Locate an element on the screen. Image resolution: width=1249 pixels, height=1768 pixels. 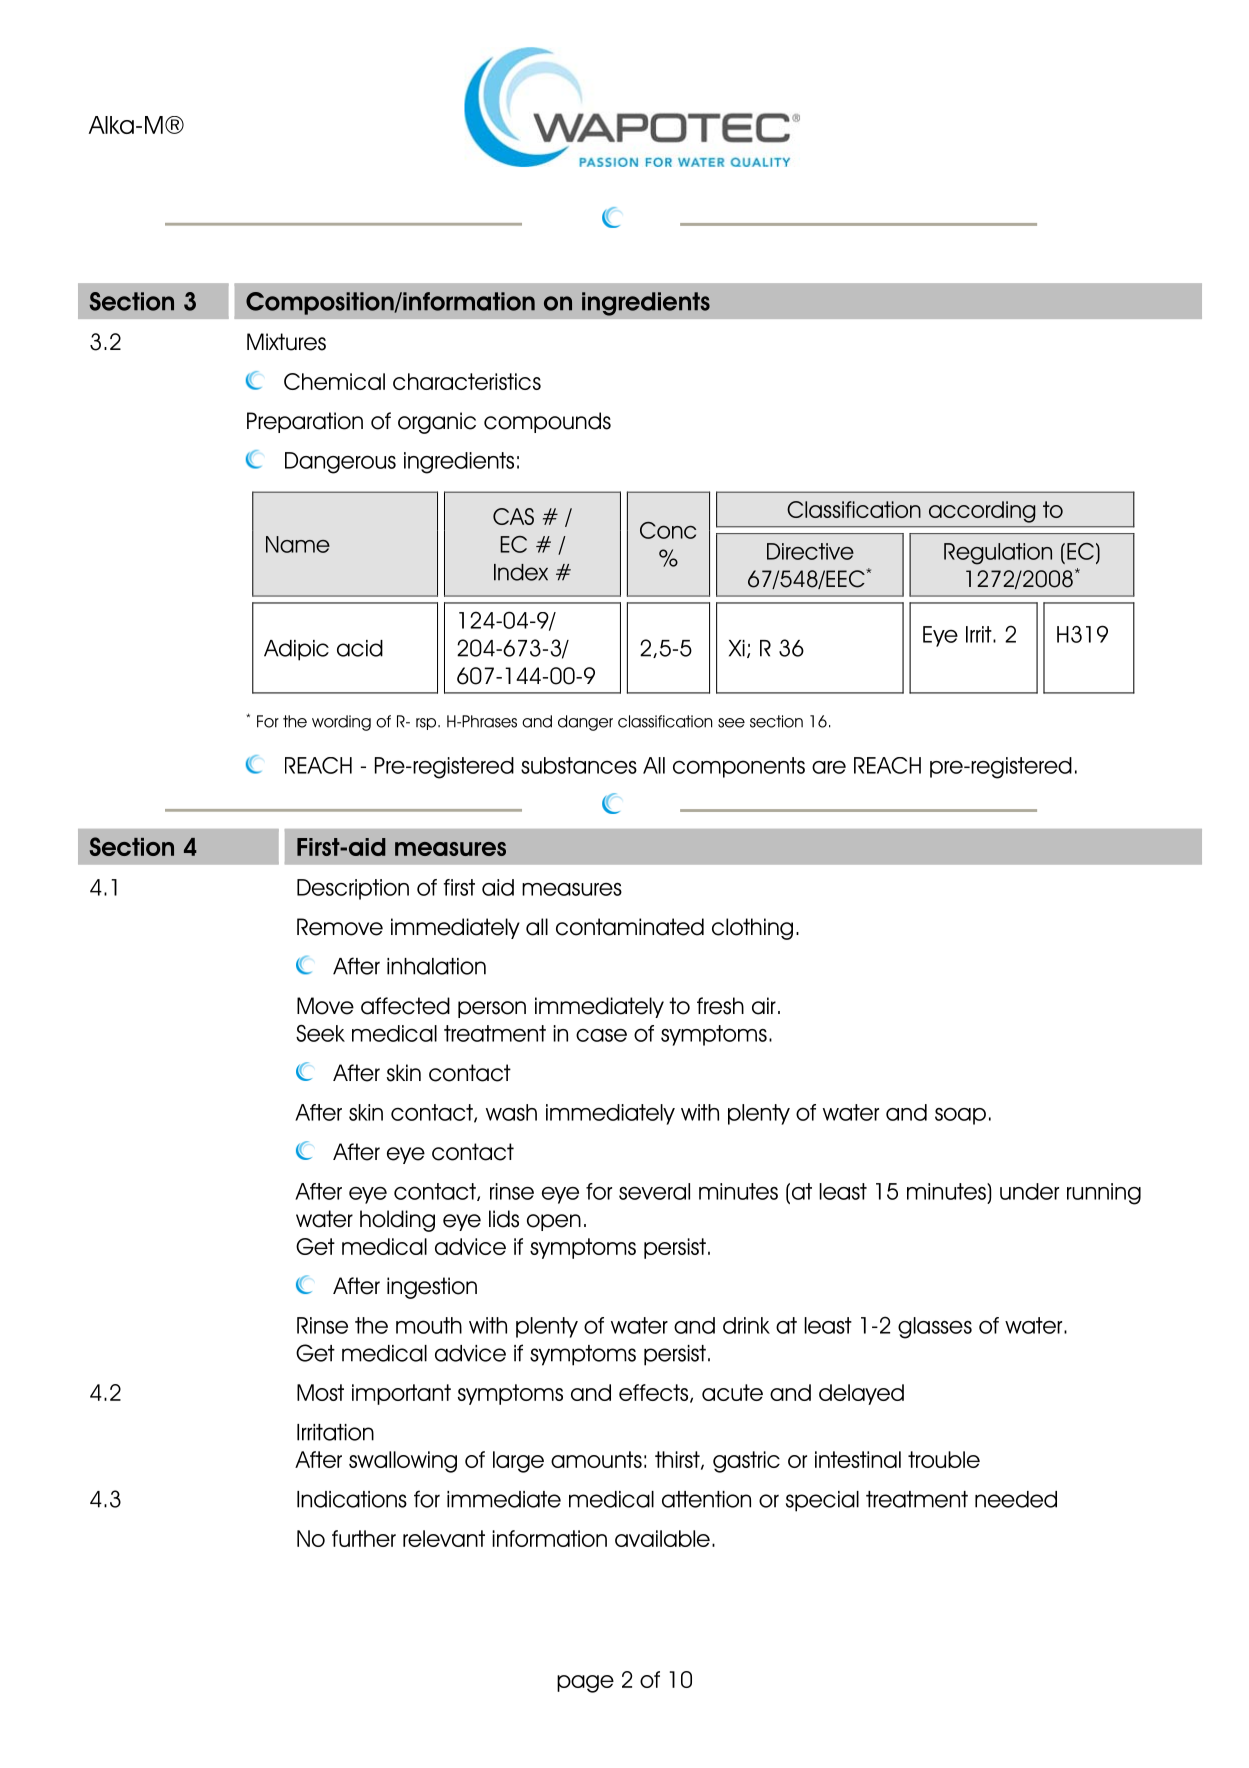
drink is located at coordinates (746, 1325).
